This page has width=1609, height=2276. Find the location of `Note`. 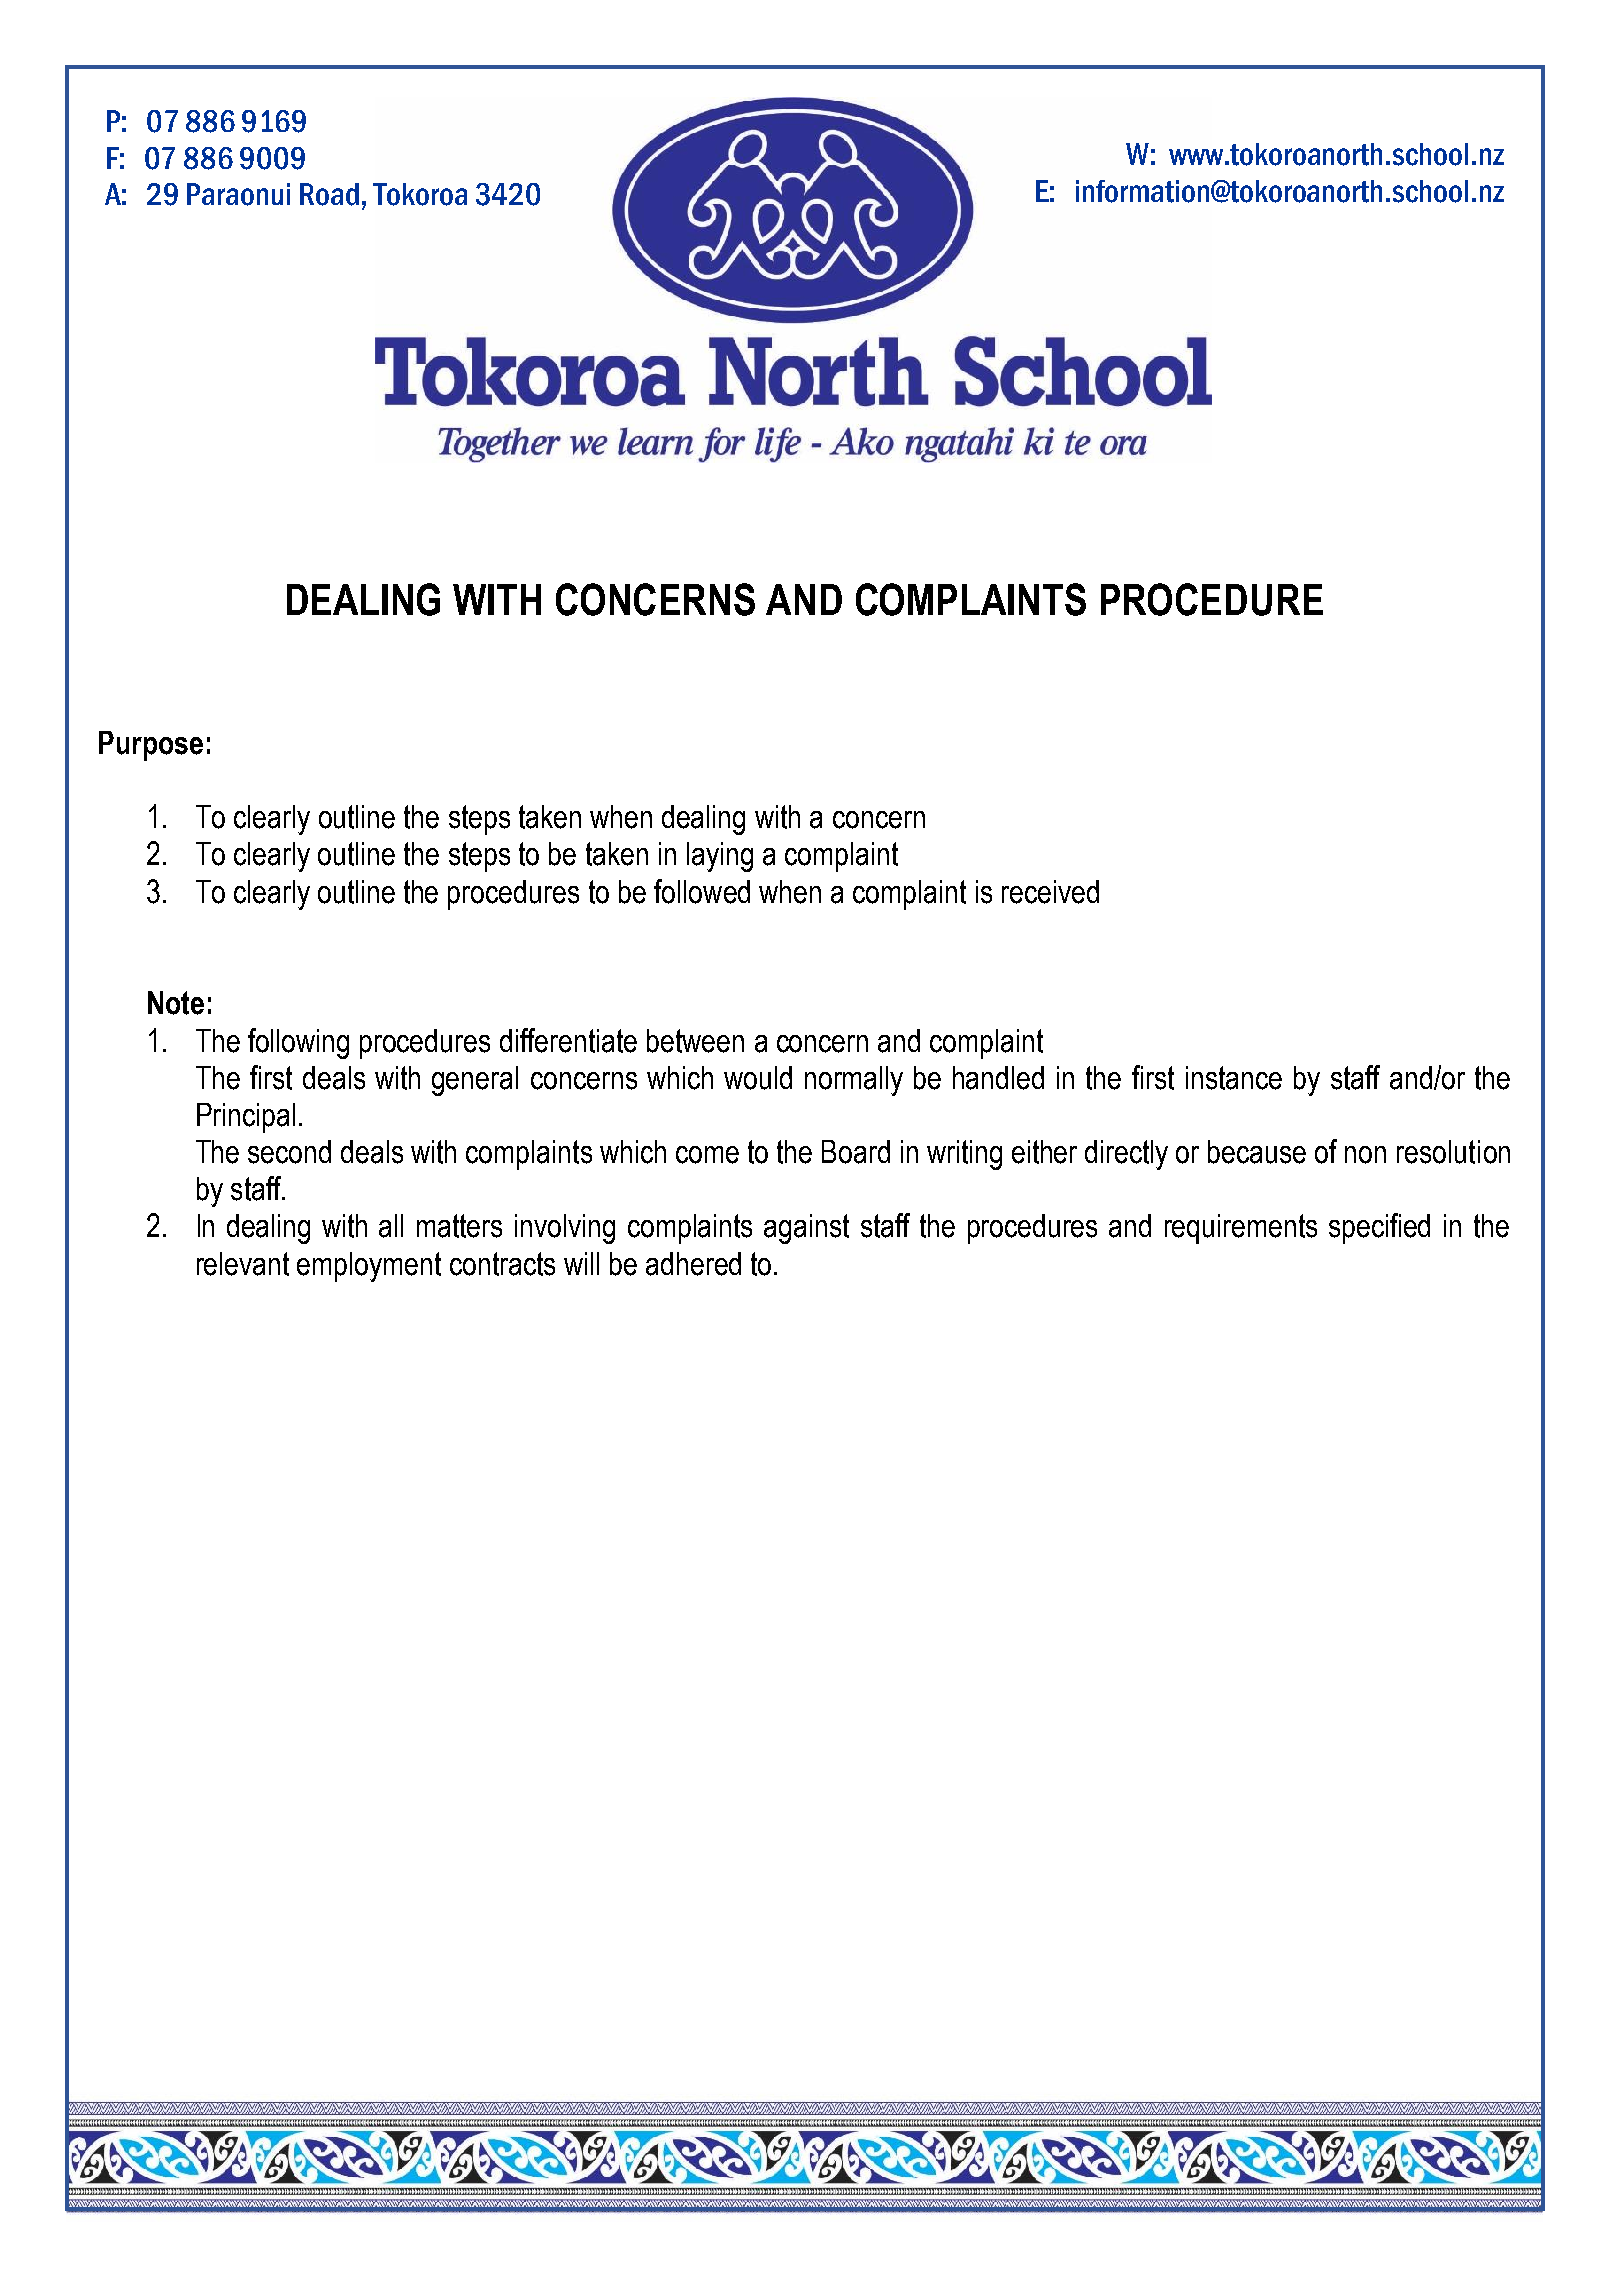

Note is located at coordinates (176, 1003).
